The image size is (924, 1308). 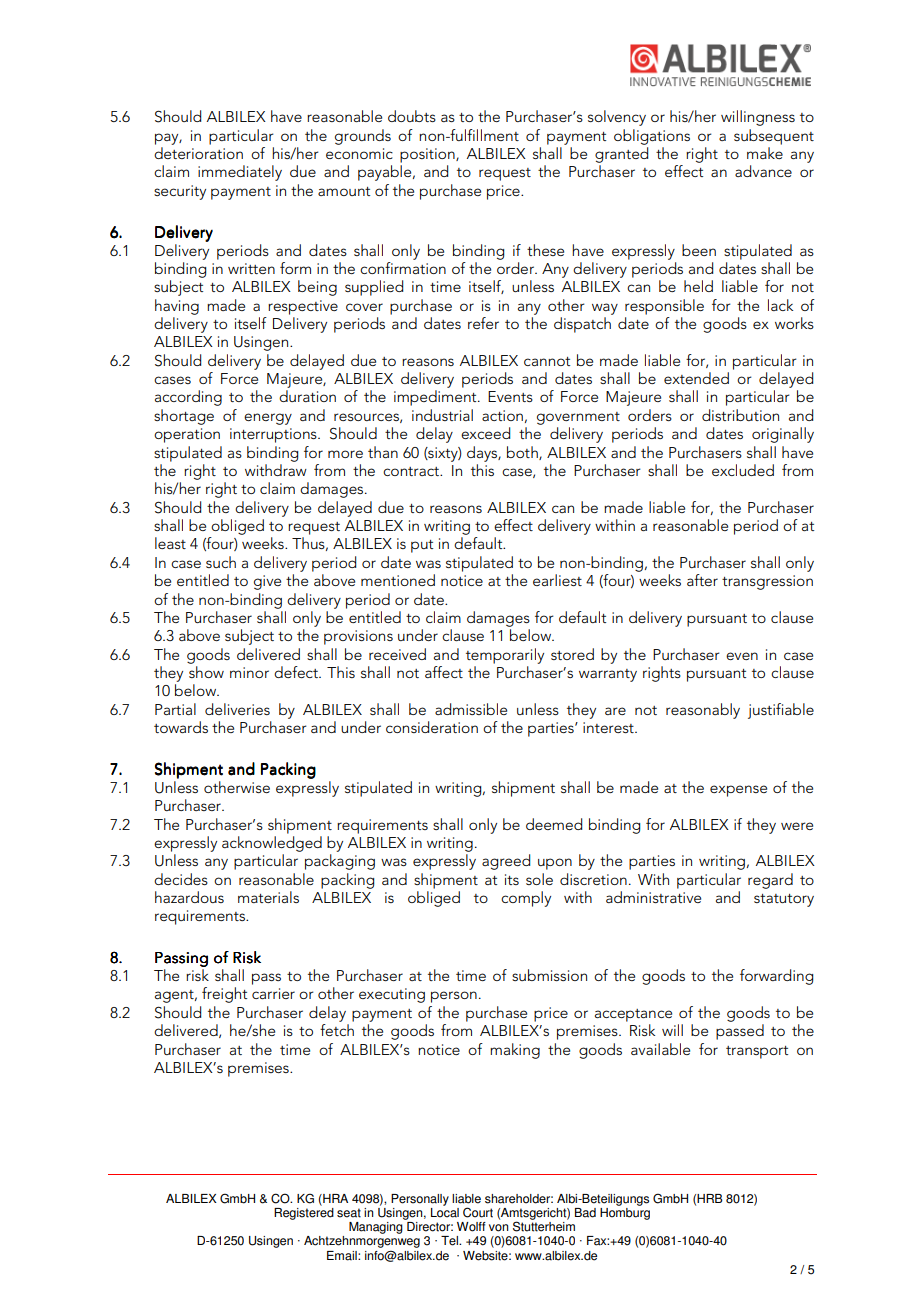 I want to click on Court, so click(x=478, y=1212).
